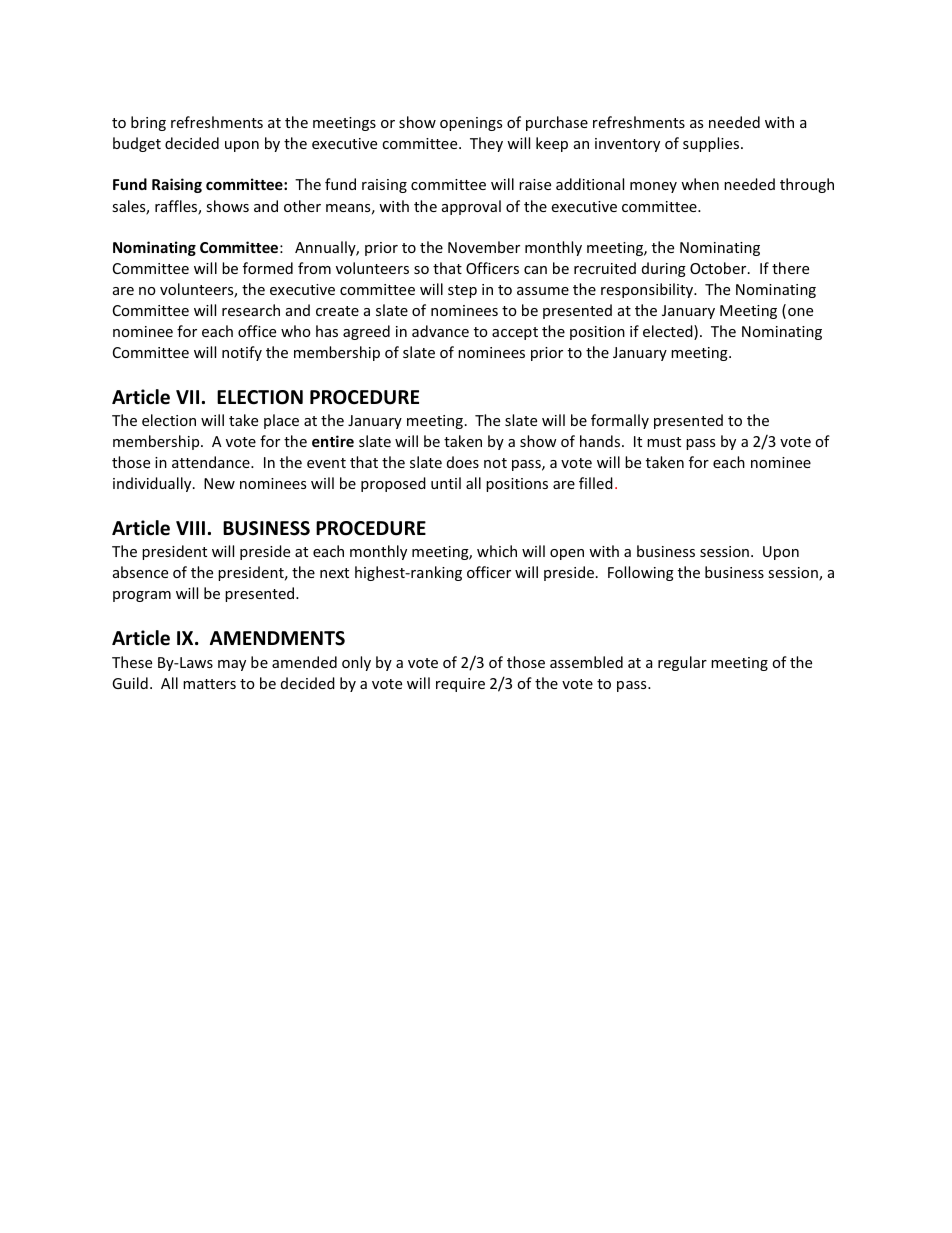  What do you see at coordinates (251, 310) in the screenshot?
I see `research` at bounding box center [251, 310].
